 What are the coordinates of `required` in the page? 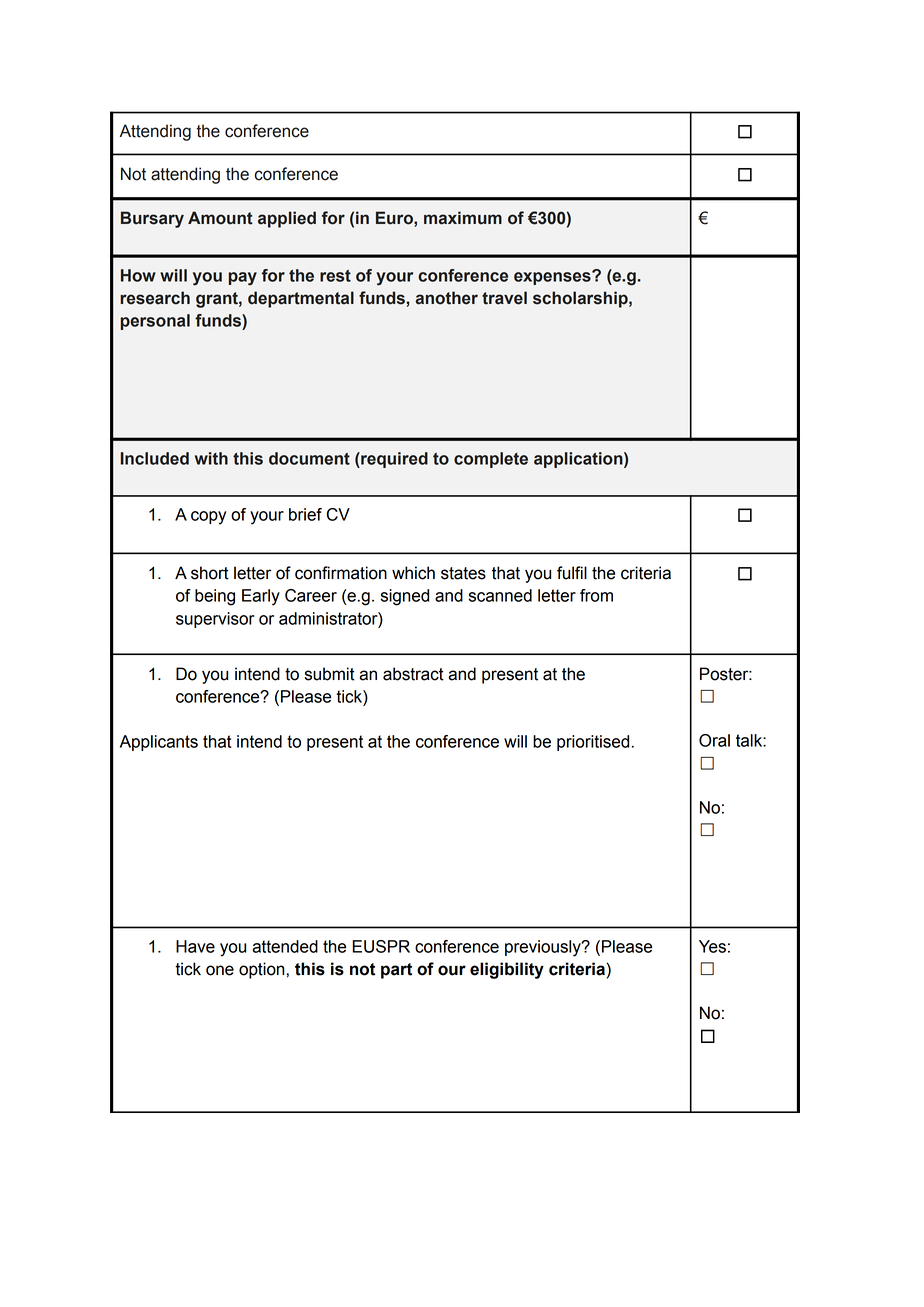 It's located at (393, 460).
